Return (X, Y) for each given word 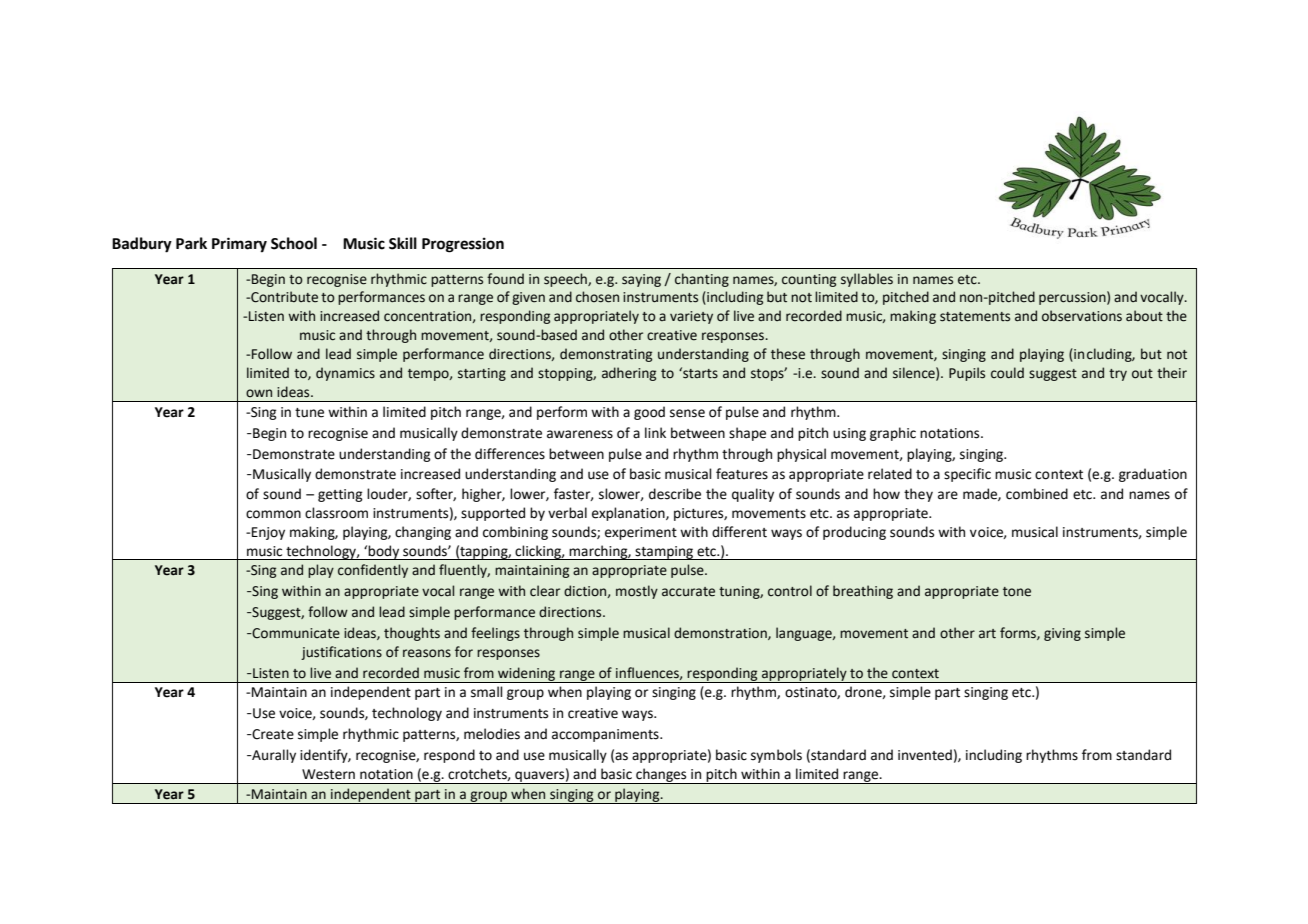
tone (1017, 592)
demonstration (721, 633)
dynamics (345, 374)
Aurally (273, 756)
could (1007, 373)
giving (1062, 634)
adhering (629, 374)
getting (340, 495)
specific (967, 475)
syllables (867, 280)
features (742, 474)
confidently (373, 571)
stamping (664, 553)
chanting (702, 280)
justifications (341, 653)
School (294, 243)
